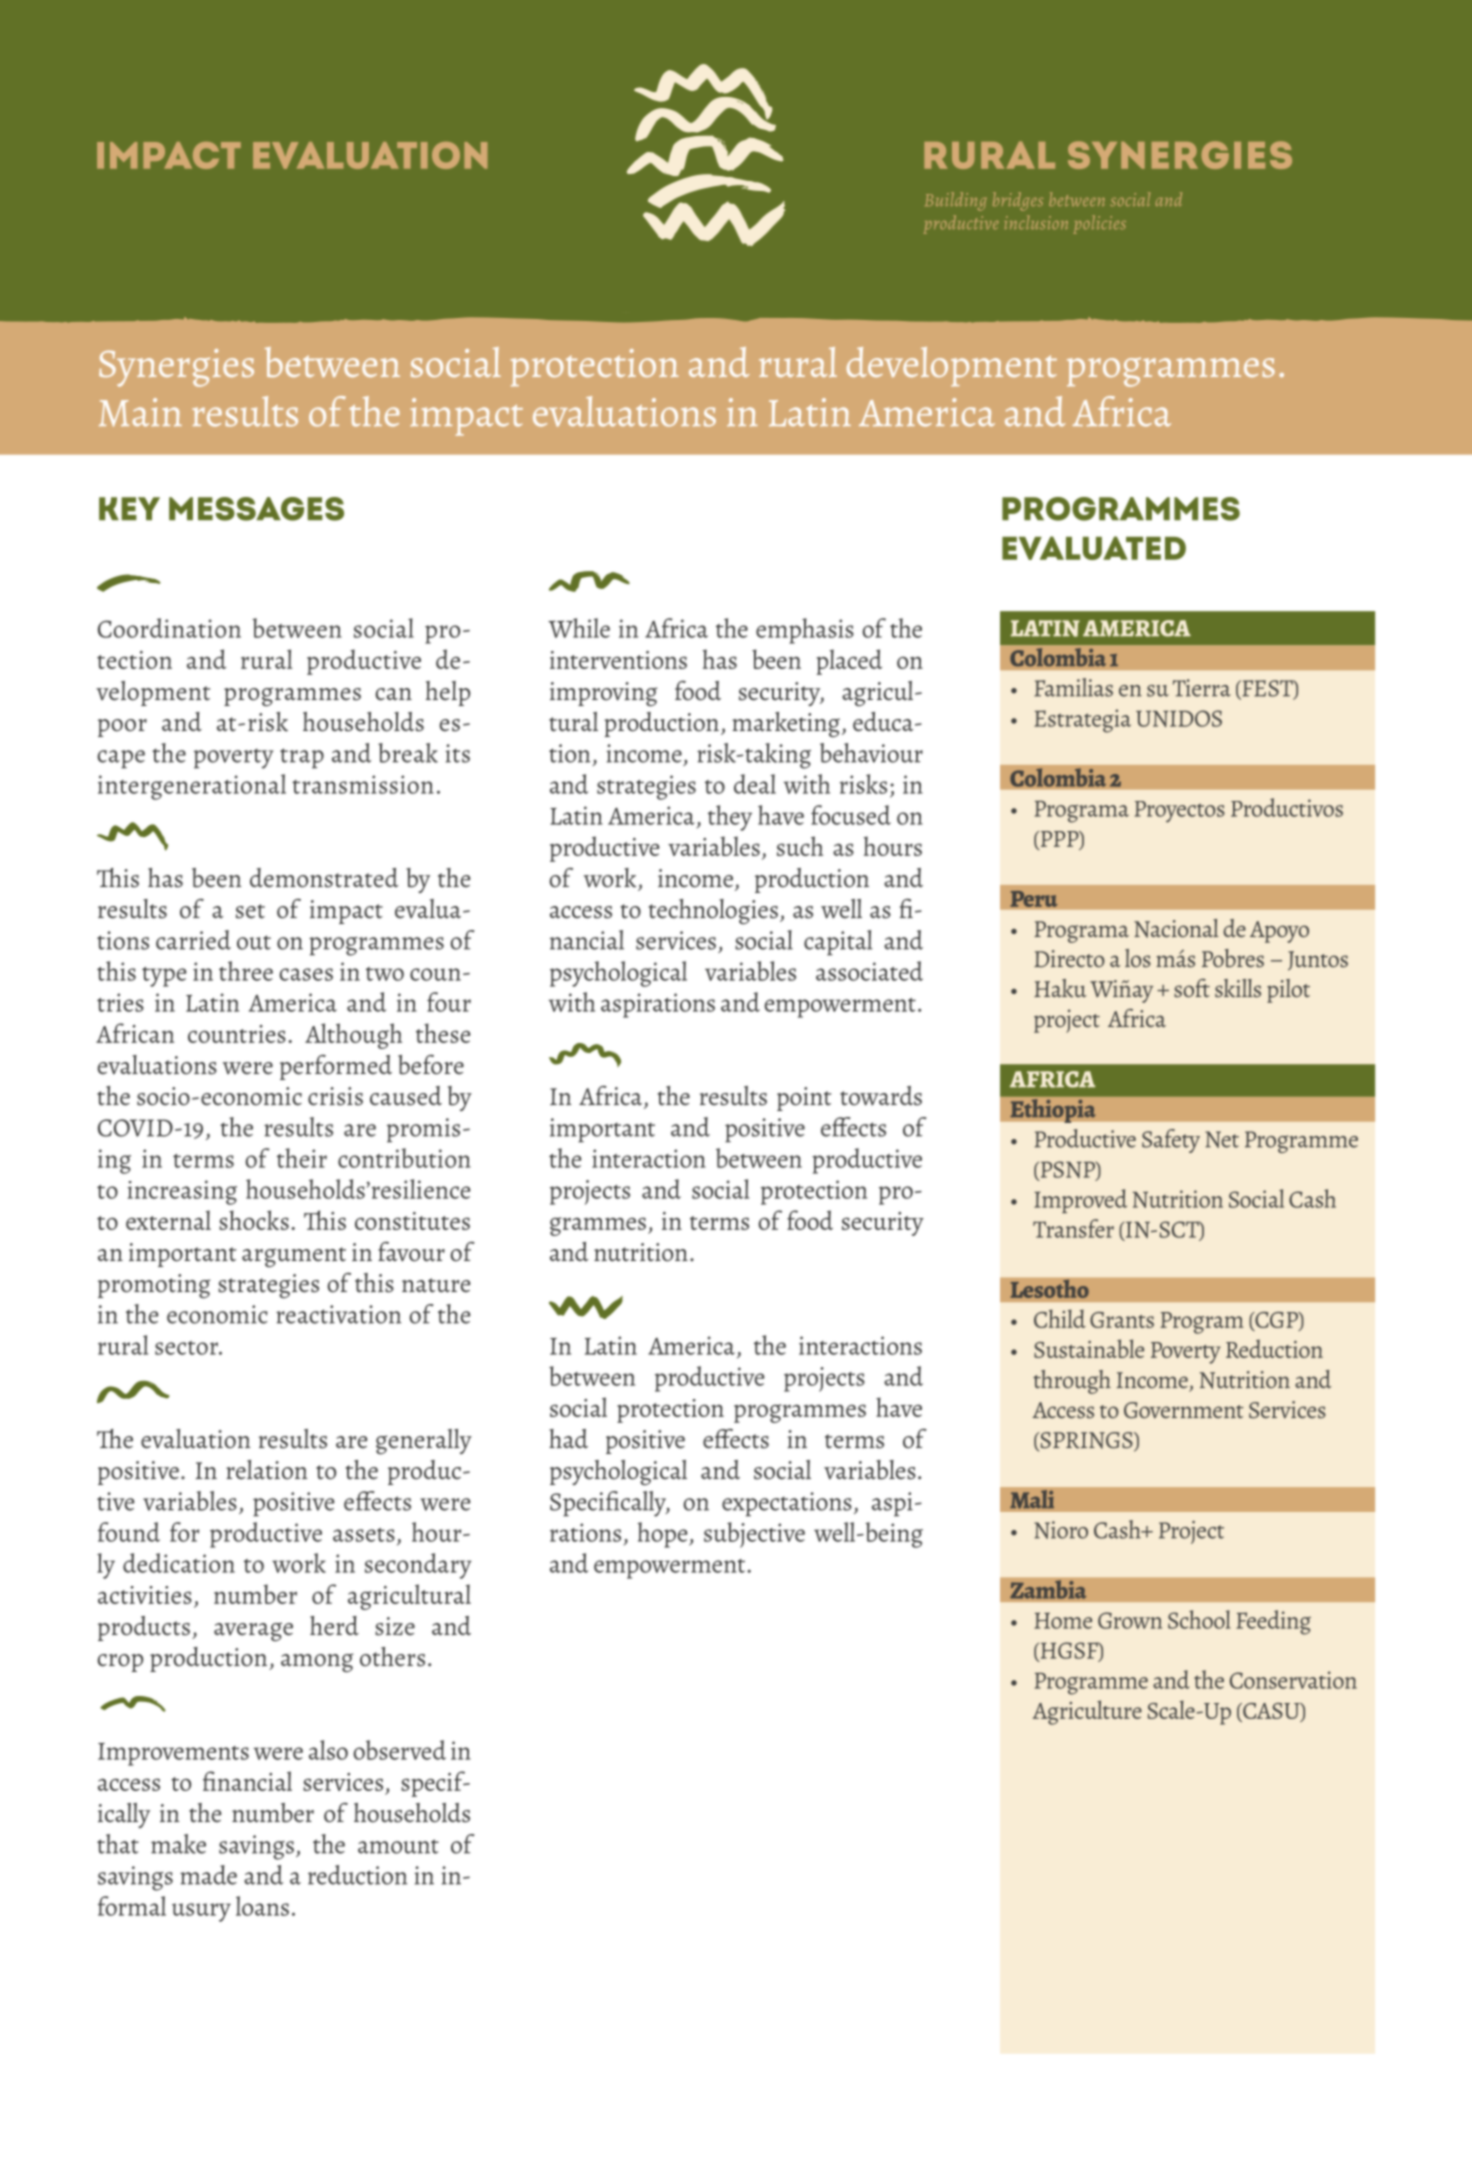  What do you see at coordinates (1202, 688) in the screenshot?
I see `Tierra` at bounding box center [1202, 688].
